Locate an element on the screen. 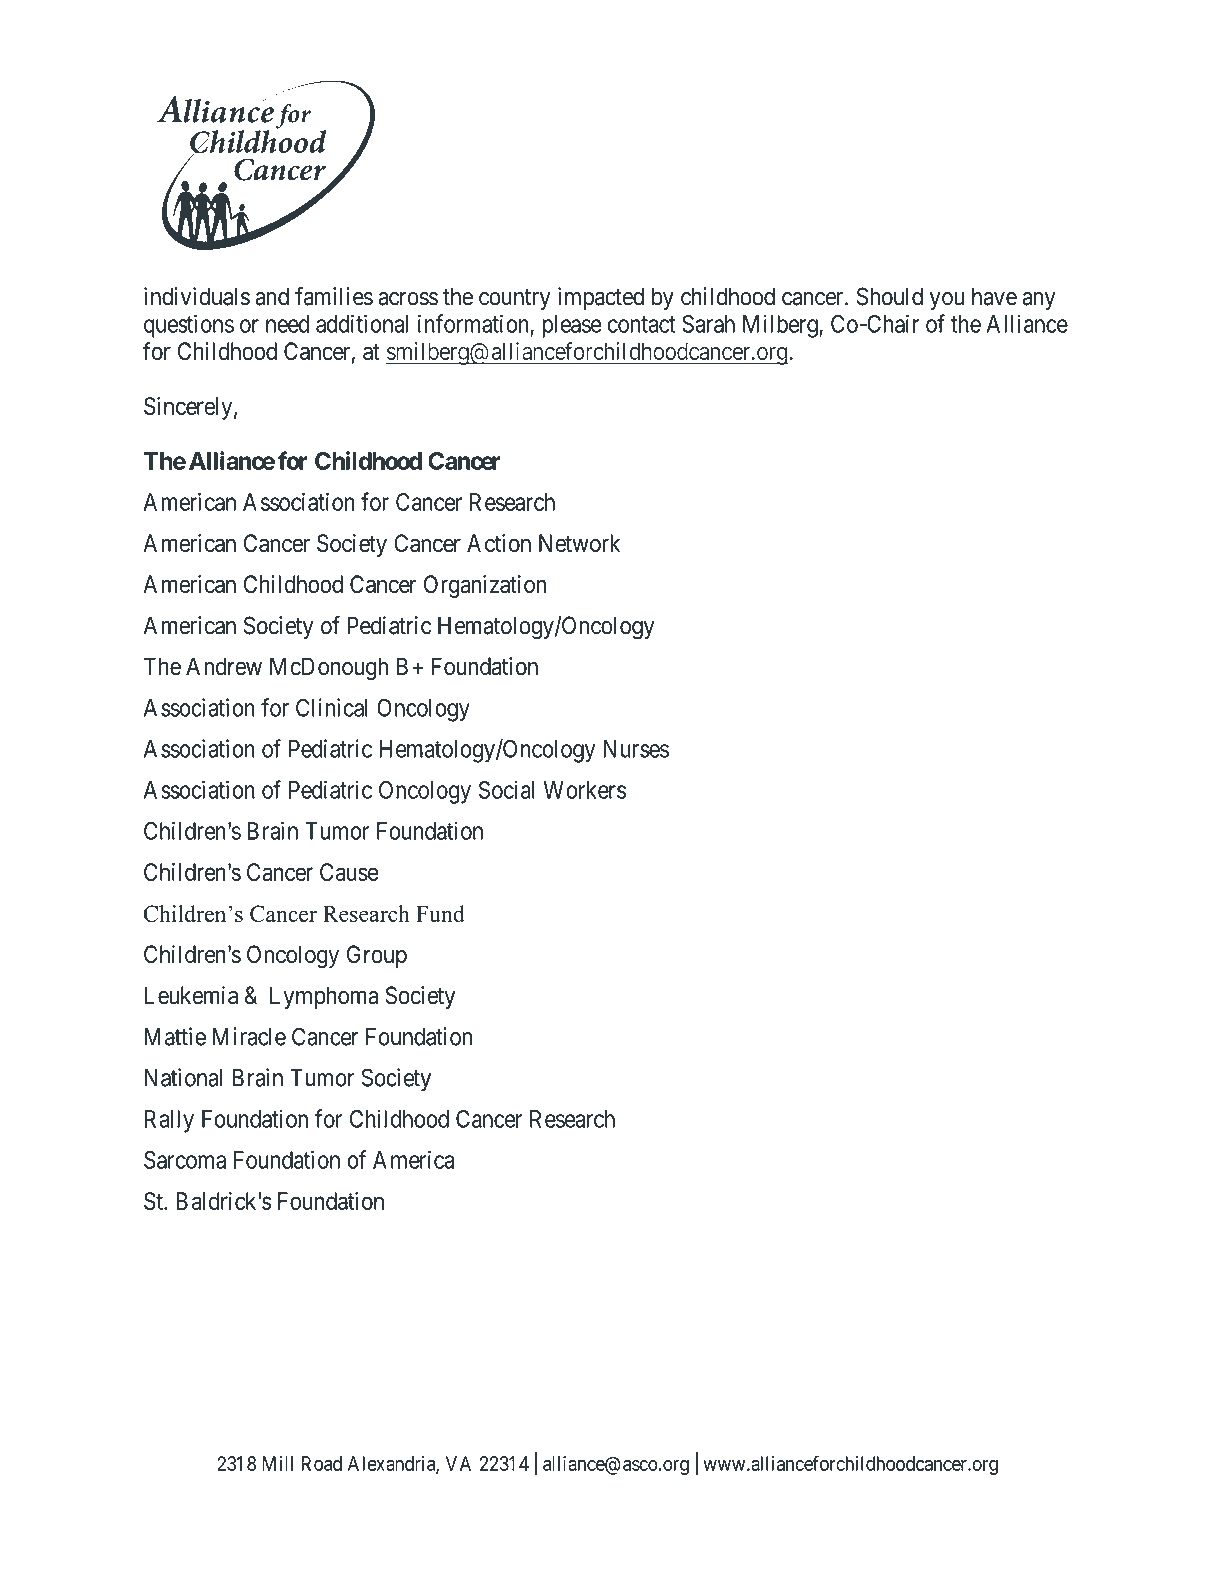  Cause is located at coordinates (349, 872).
